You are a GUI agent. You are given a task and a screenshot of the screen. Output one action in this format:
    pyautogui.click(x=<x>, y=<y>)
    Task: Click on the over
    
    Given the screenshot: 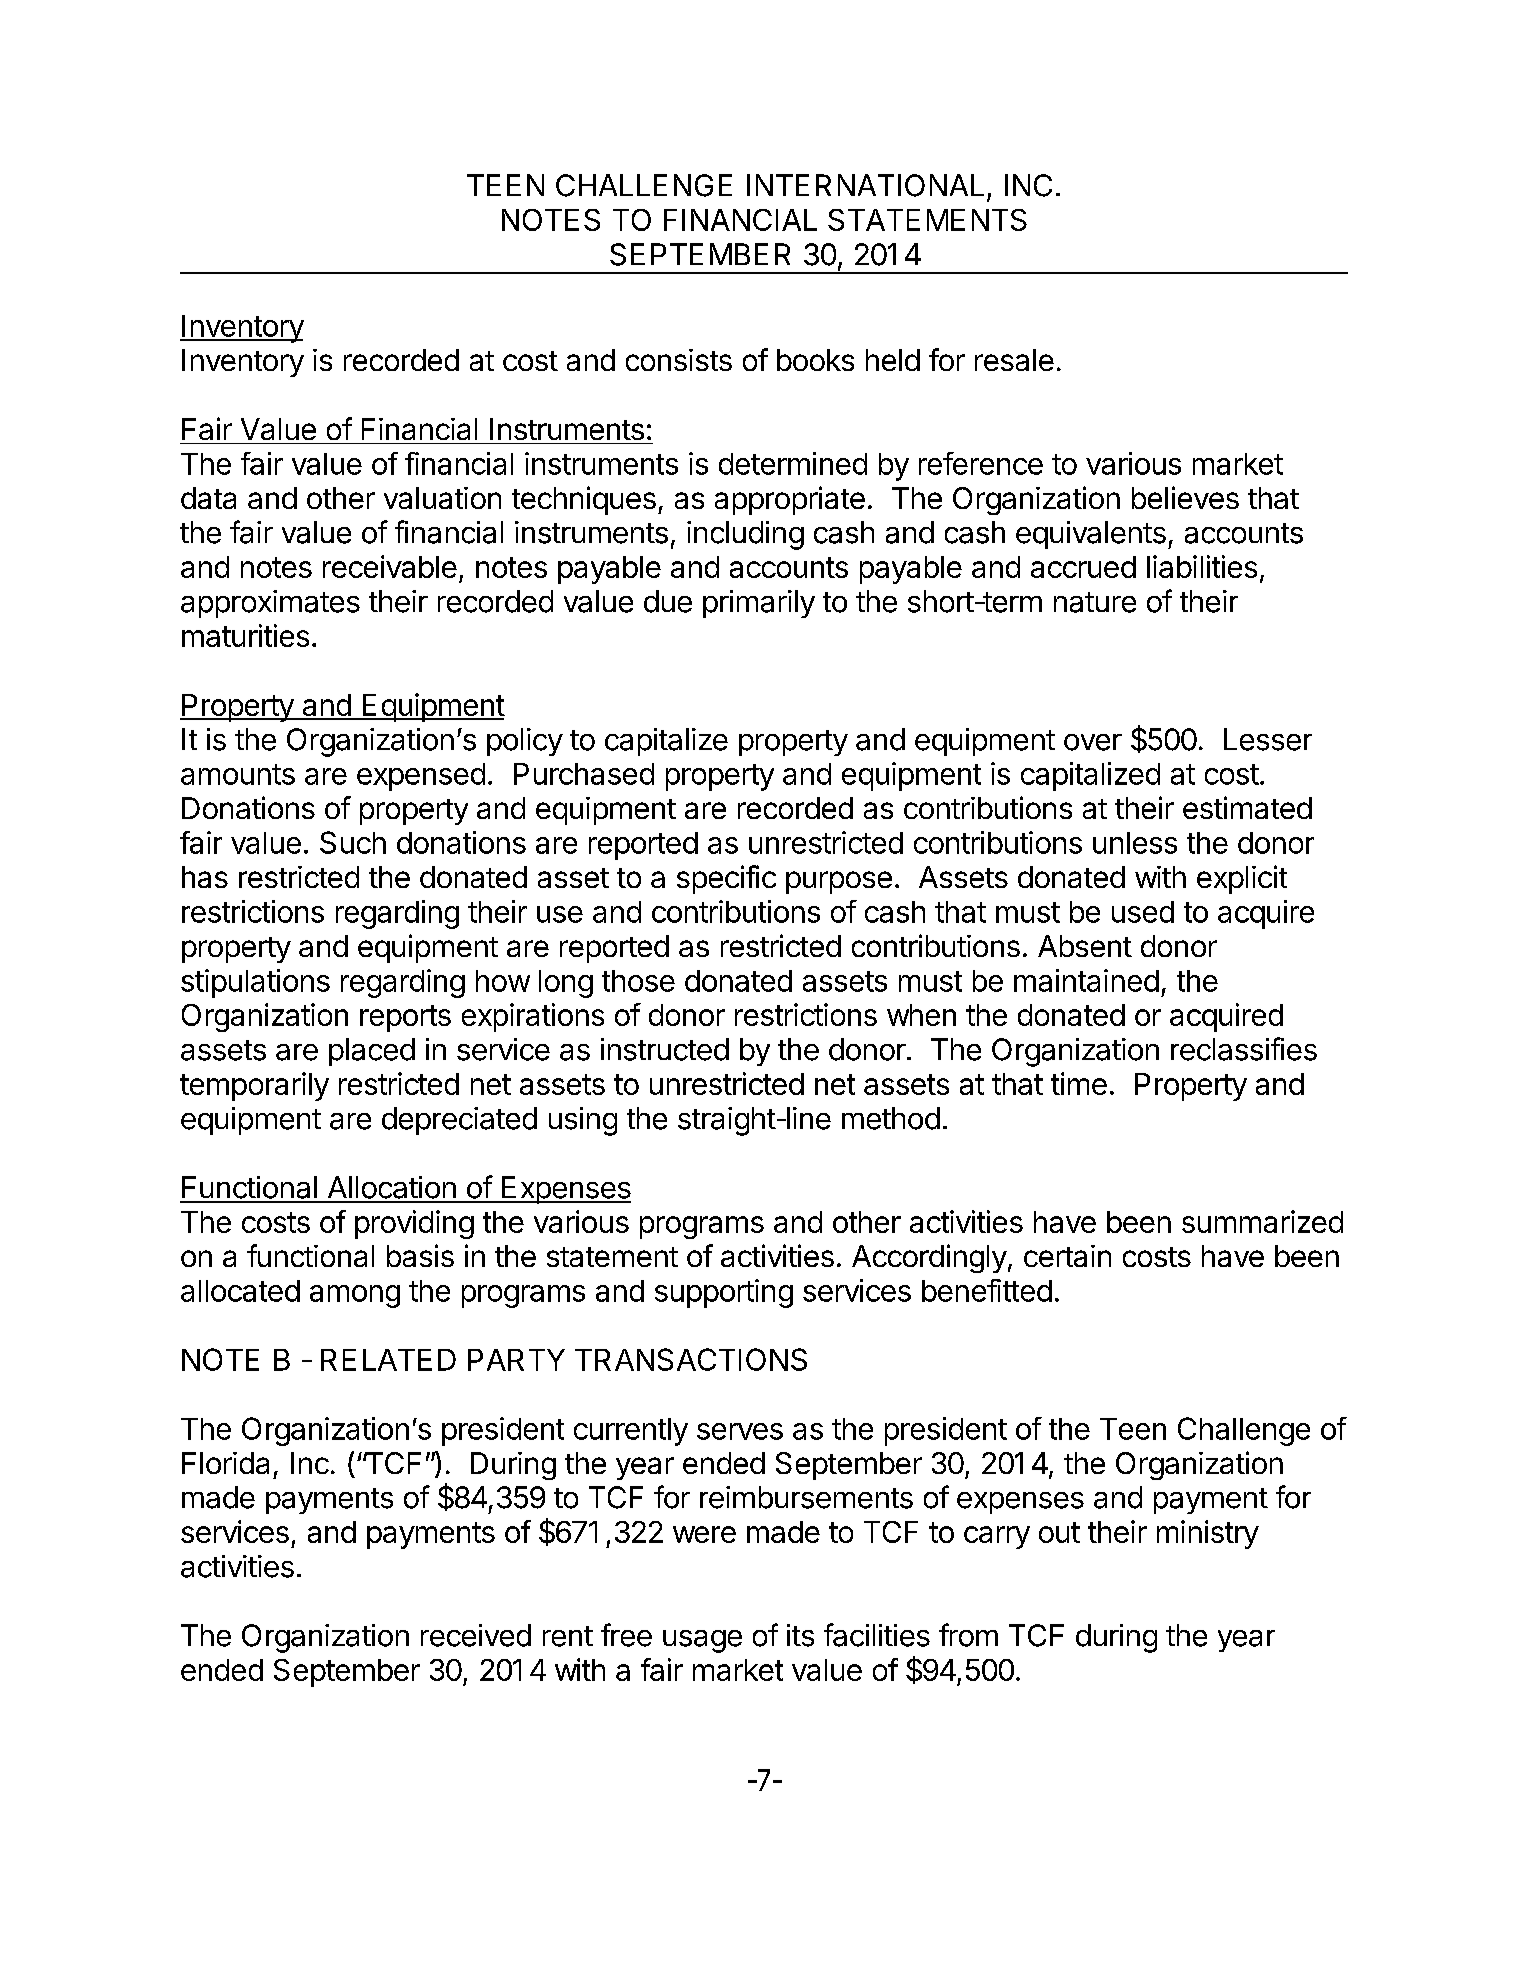 What is the action you would take?
    pyautogui.click(x=1093, y=742)
